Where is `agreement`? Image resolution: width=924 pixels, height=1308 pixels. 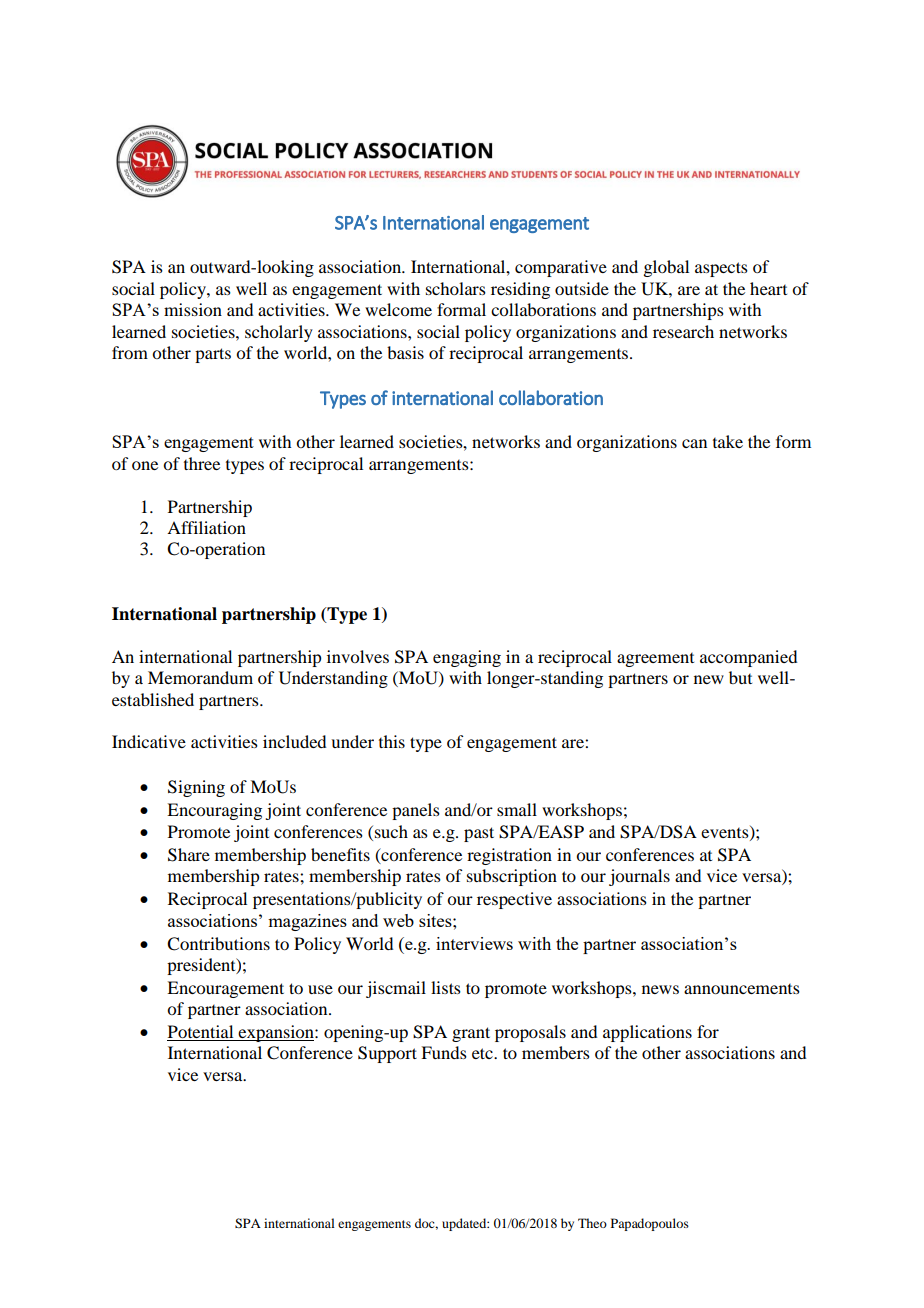
agreement is located at coordinates (655, 660).
